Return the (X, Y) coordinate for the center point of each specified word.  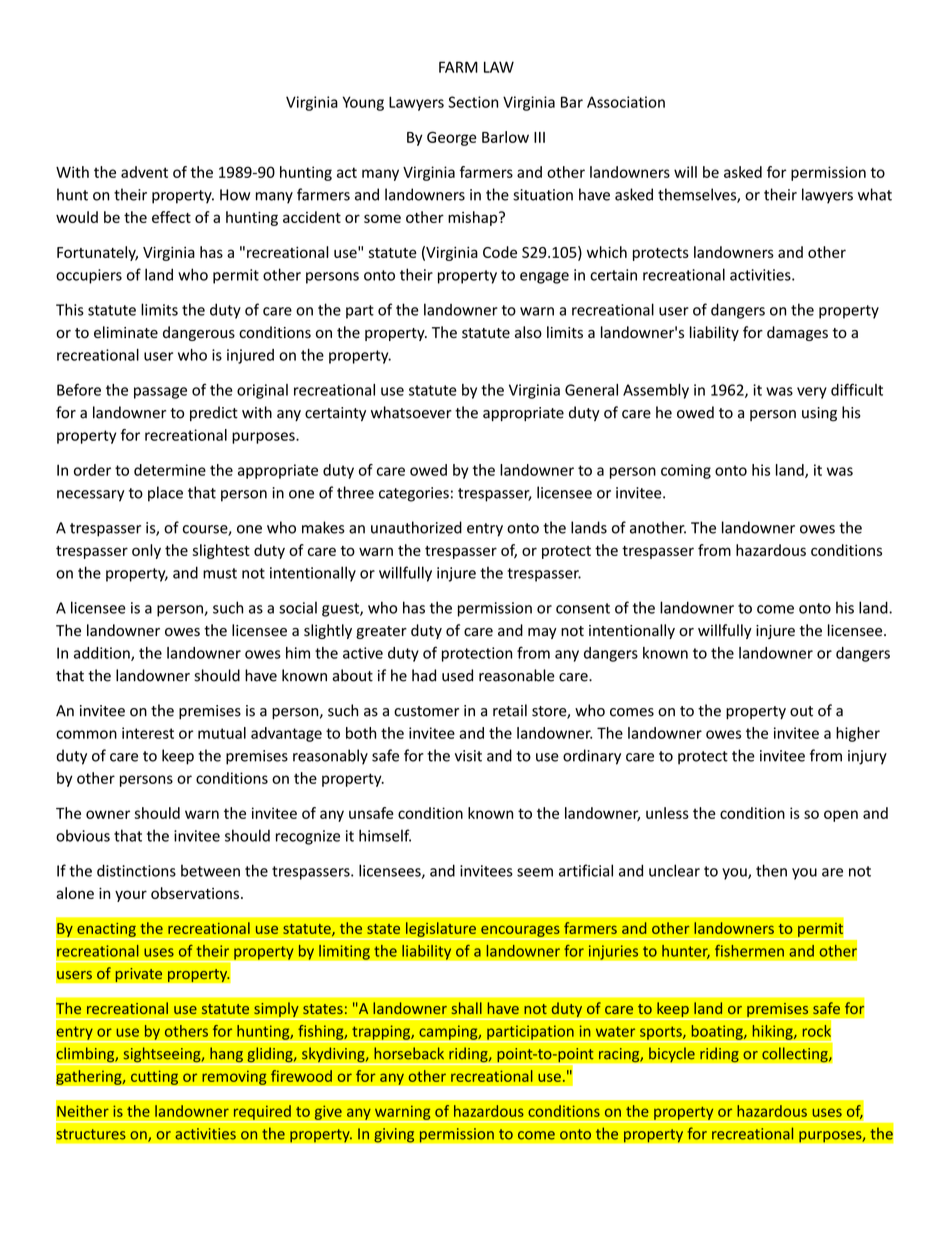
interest (148, 733)
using (819, 414)
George (451, 138)
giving (394, 1135)
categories (414, 494)
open (841, 816)
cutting (155, 1077)
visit (468, 756)
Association (626, 102)
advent (144, 172)
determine (170, 470)
